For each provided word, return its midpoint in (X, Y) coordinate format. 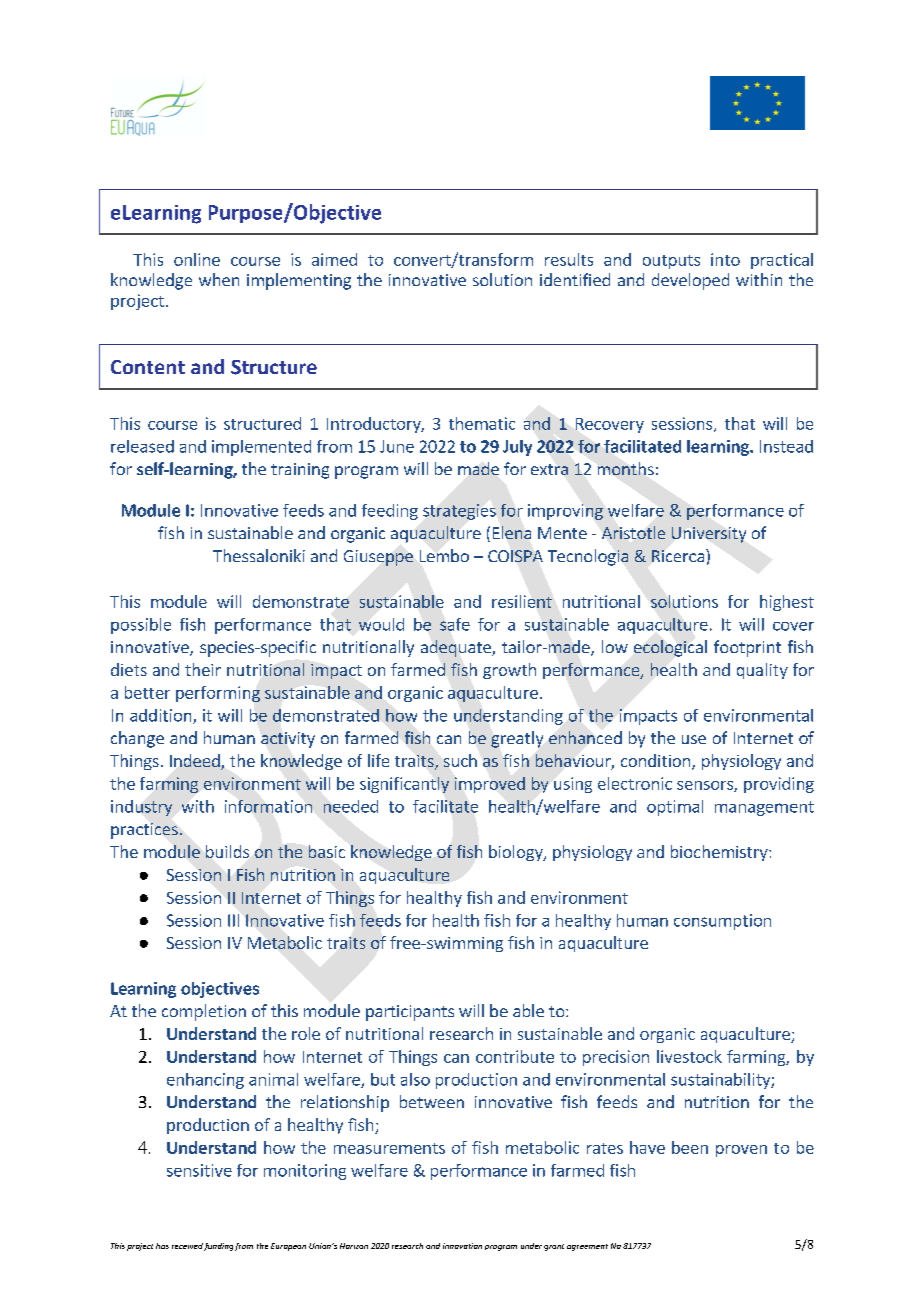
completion (204, 1012)
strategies (459, 512)
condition (655, 760)
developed (690, 281)
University (709, 535)
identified (575, 279)
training (300, 471)
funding (218, 1247)
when (219, 279)
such (460, 760)
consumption (722, 922)
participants (410, 1013)
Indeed (196, 762)
